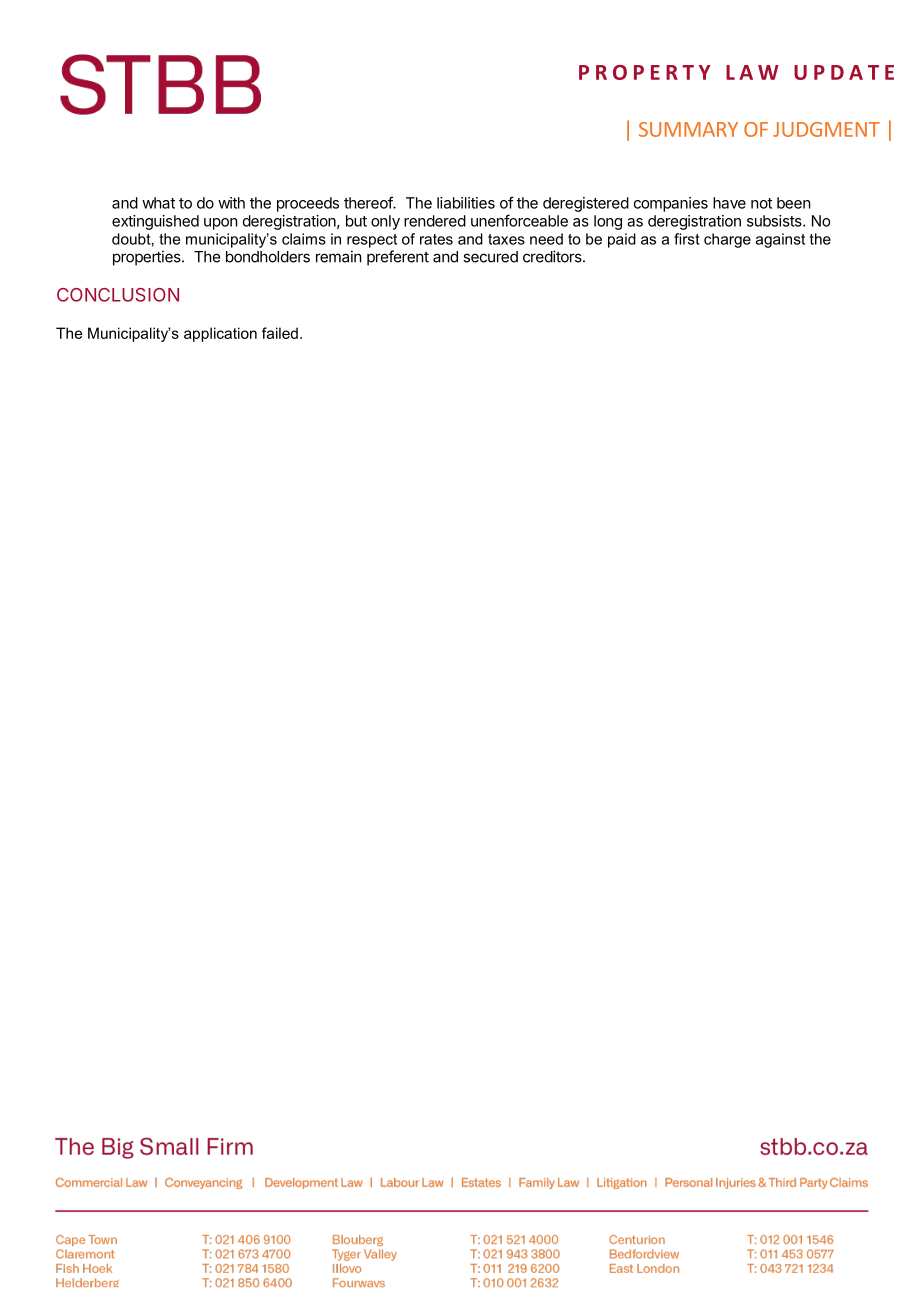 This screenshot has height=1309, width=924. I want to click on JUDGMENT, so click(826, 129).
